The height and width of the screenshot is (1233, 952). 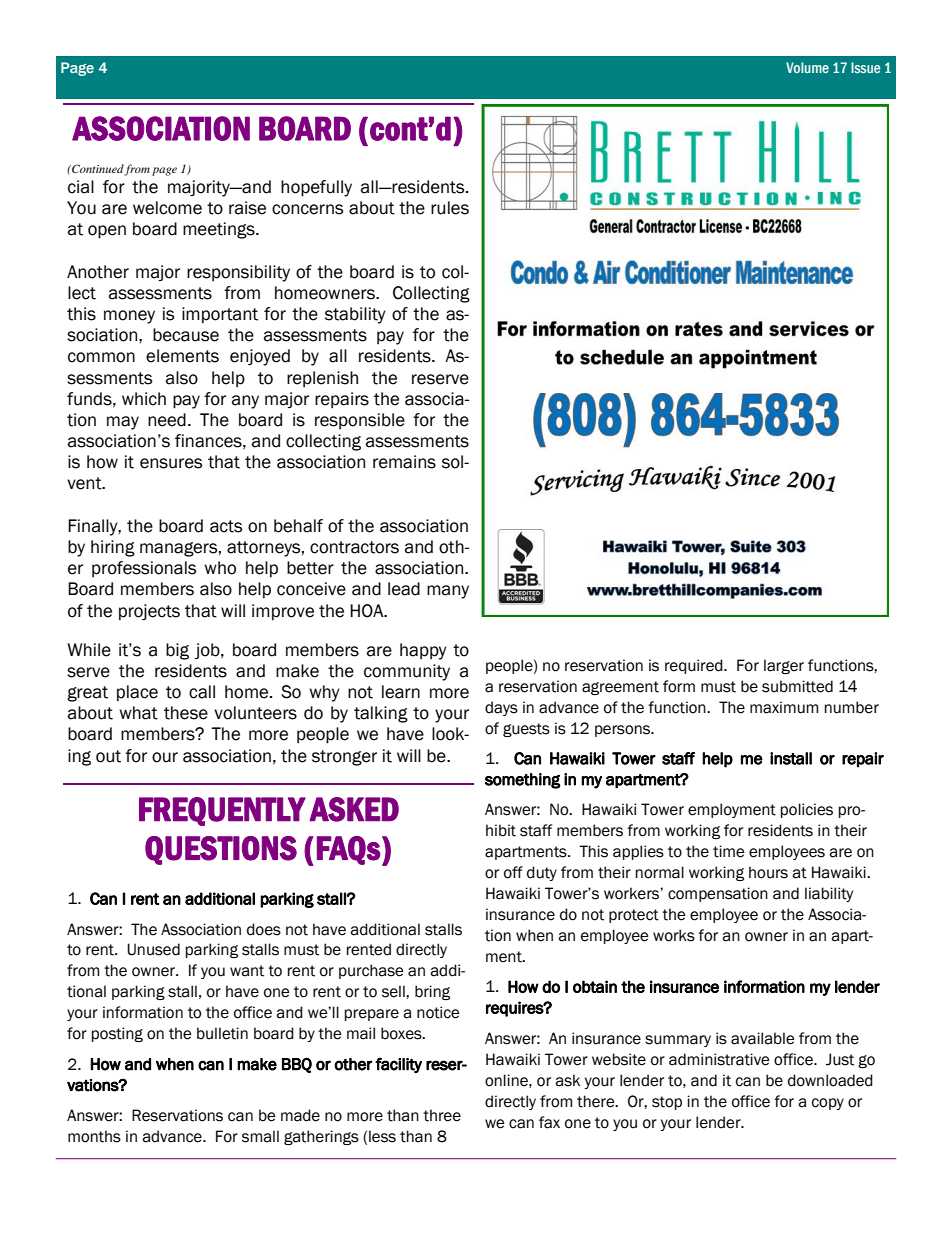 What do you see at coordinates (149, 612) in the screenshot?
I see `projects` at bounding box center [149, 612].
